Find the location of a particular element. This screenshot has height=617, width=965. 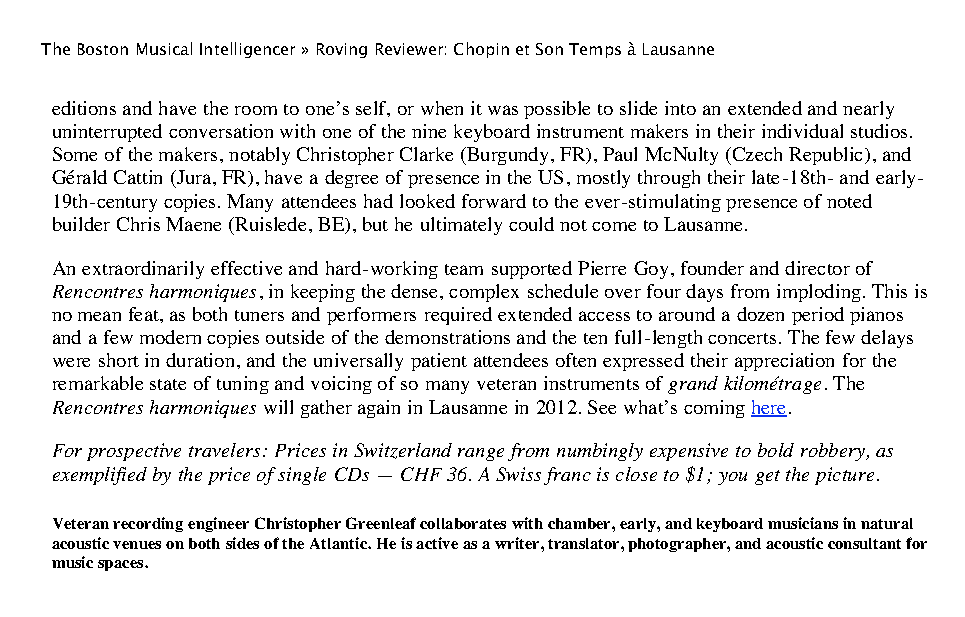

range is located at coordinates (481, 454).
